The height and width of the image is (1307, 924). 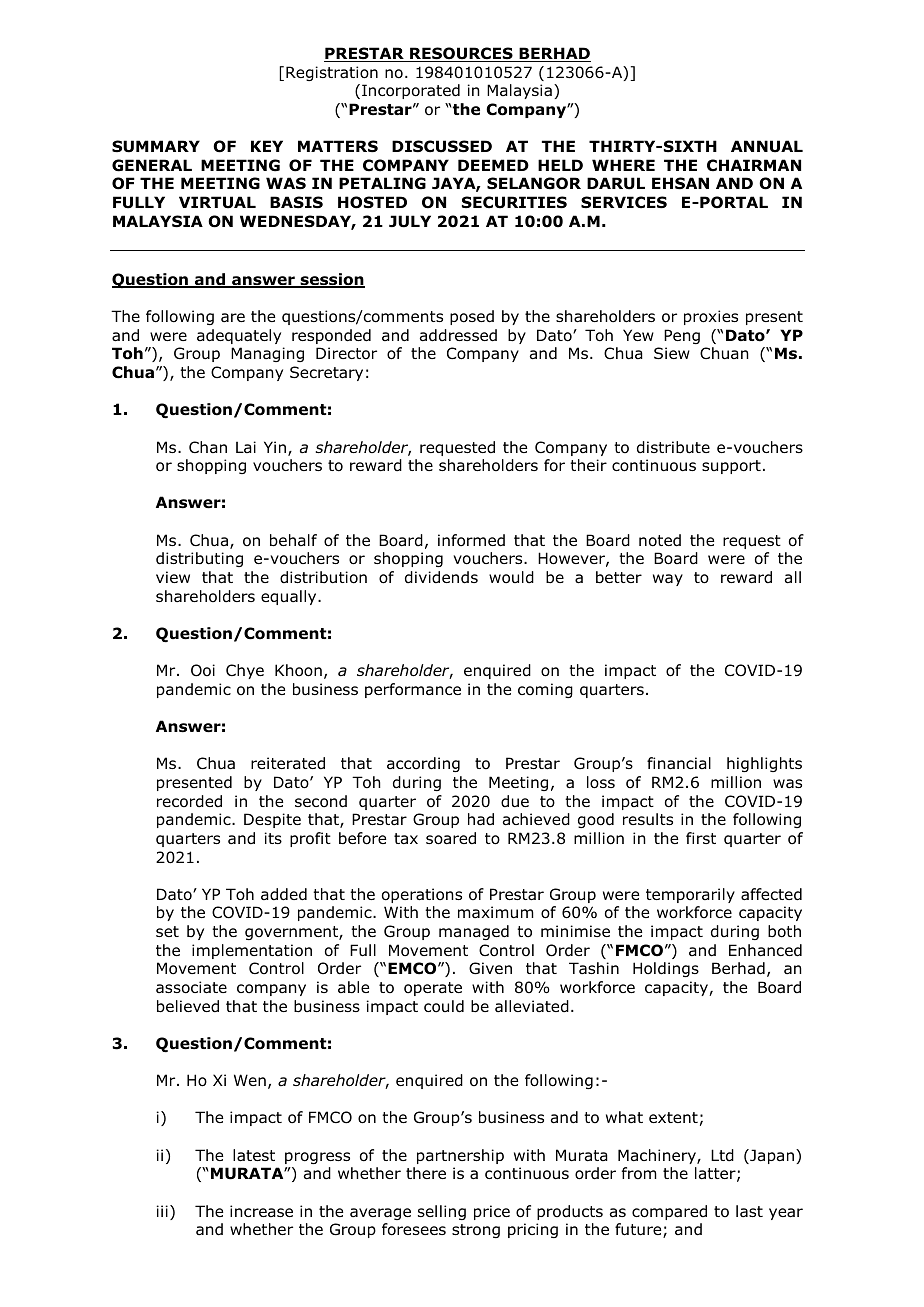 I want to click on equally, so click(x=290, y=597).
